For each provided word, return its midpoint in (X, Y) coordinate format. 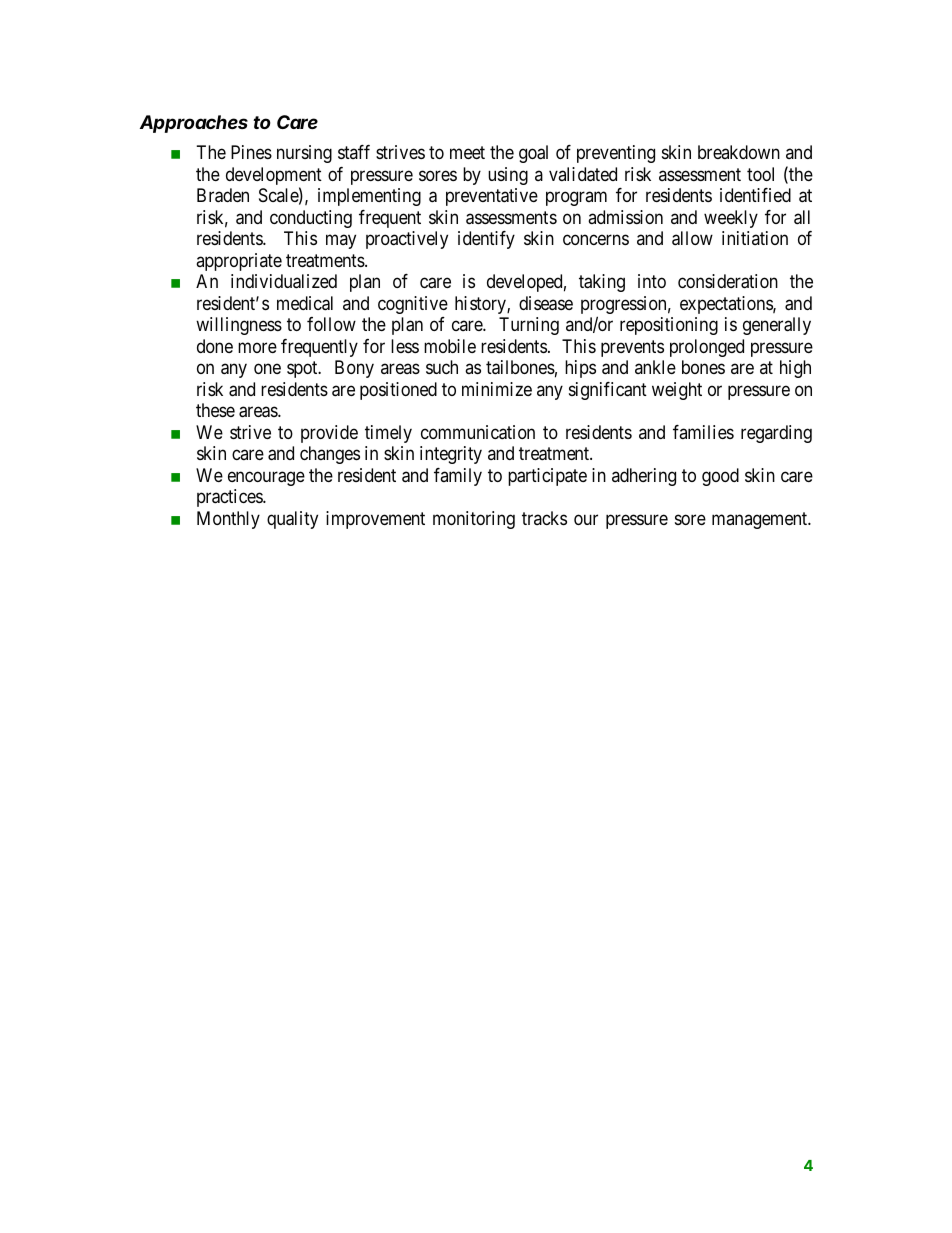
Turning (529, 326)
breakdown (739, 152)
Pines (251, 152)
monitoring (474, 520)
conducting (311, 219)
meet (467, 153)
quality (292, 520)
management (761, 520)
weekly (731, 219)
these (215, 410)
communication (478, 432)
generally (777, 326)
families (703, 432)
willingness (239, 326)
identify (486, 240)
